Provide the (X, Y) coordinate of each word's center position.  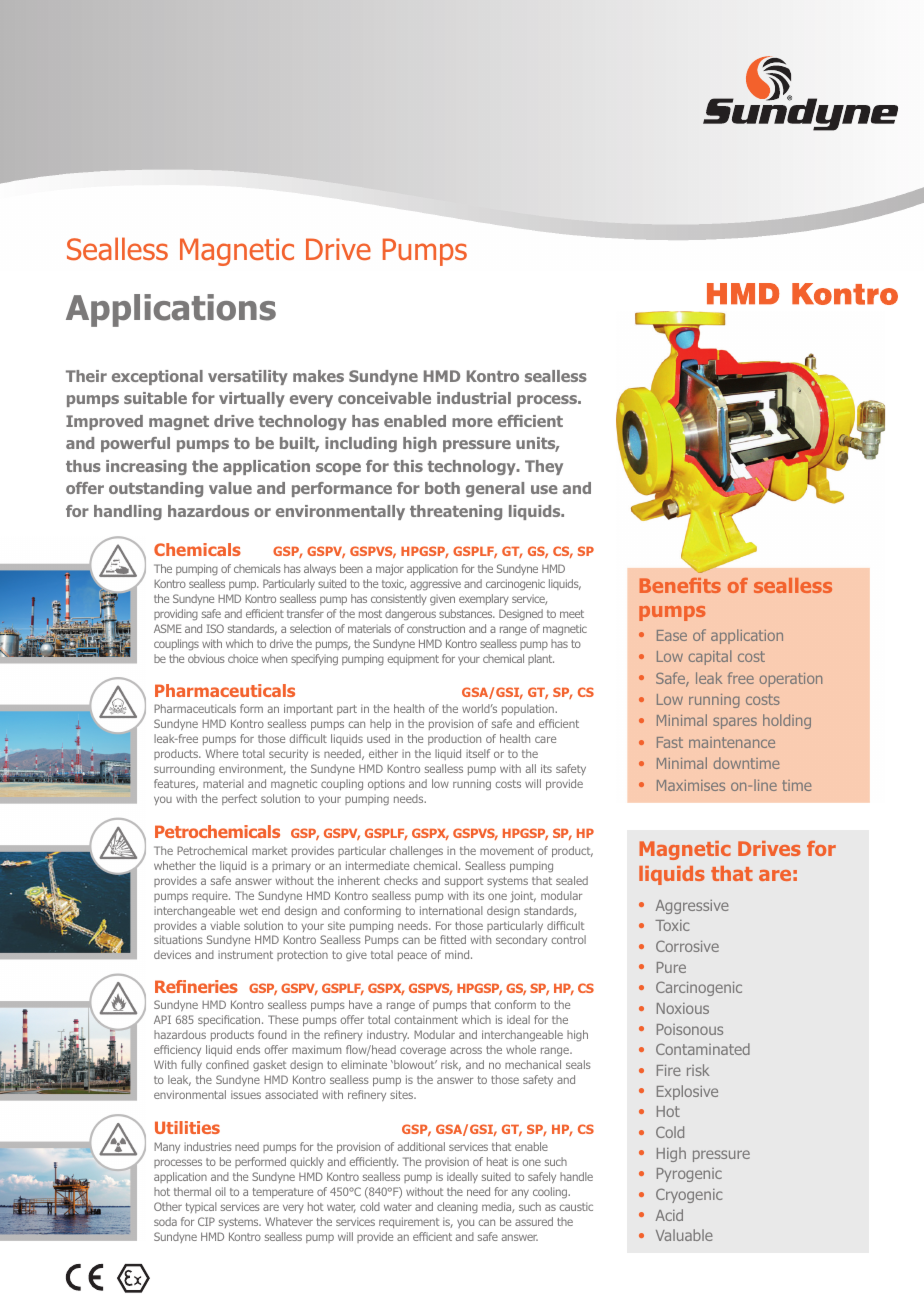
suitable (155, 398)
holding (787, 721)
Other (168, 1206)
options (386, 784)
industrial (474, 398)
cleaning (457, 1208)
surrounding (184, 770)
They (544, 467)
